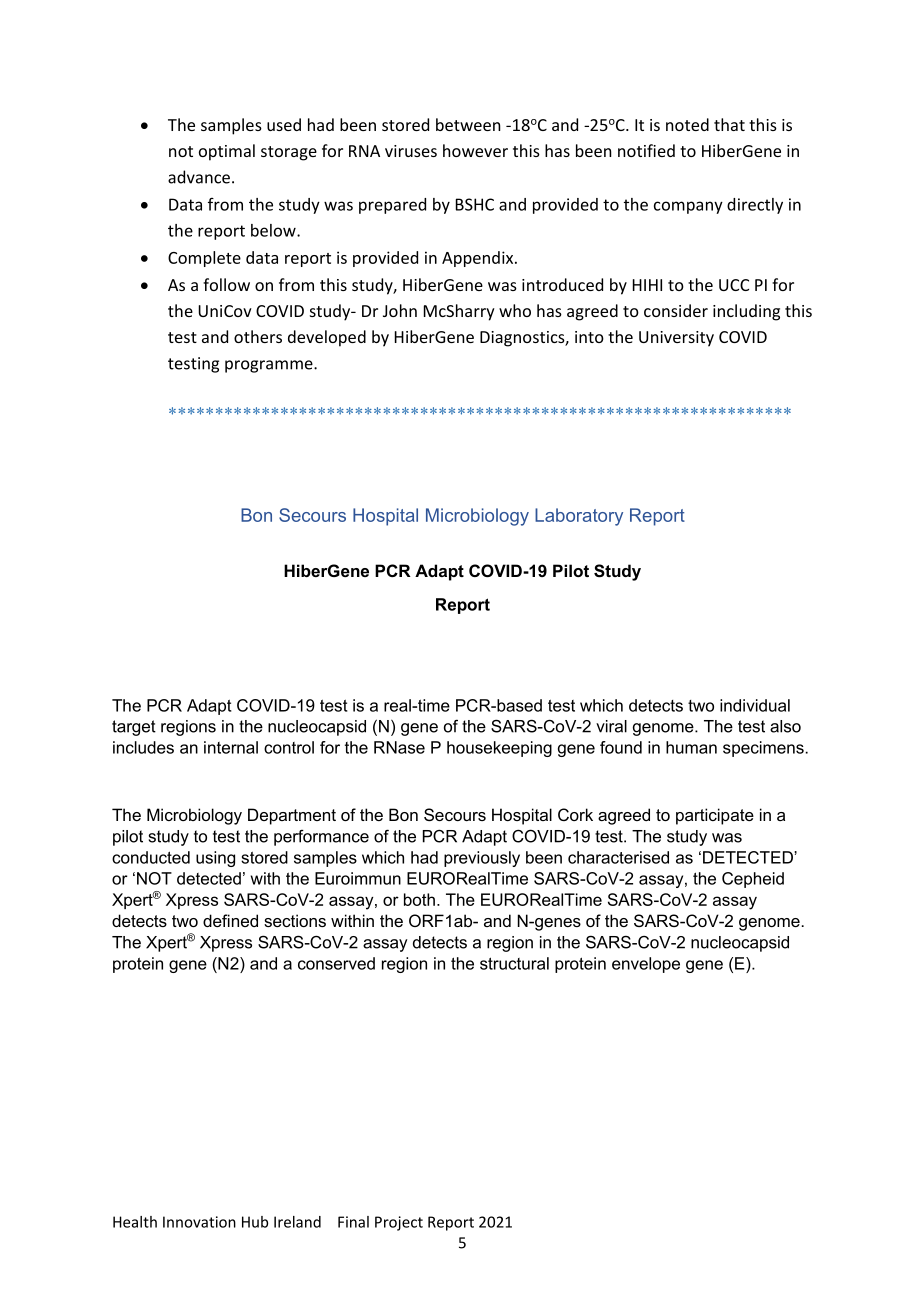 Image resolution: width=924 pixels, height=1308 pixels. I want to click on housekeeping, so click(499, 749).
